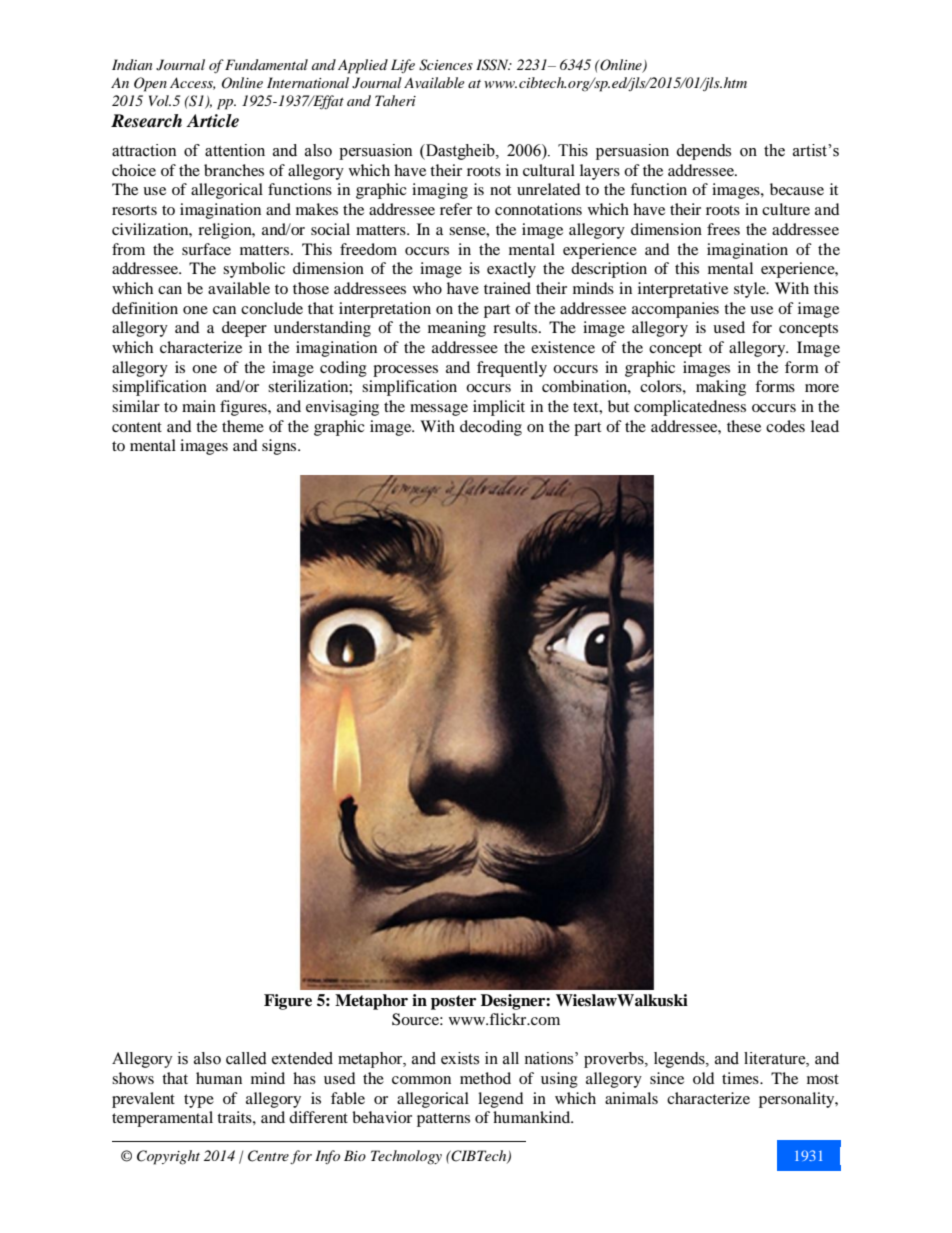 This screenshot has width=952, height=1233. I want to click on ISSN, so click(493, 65).
